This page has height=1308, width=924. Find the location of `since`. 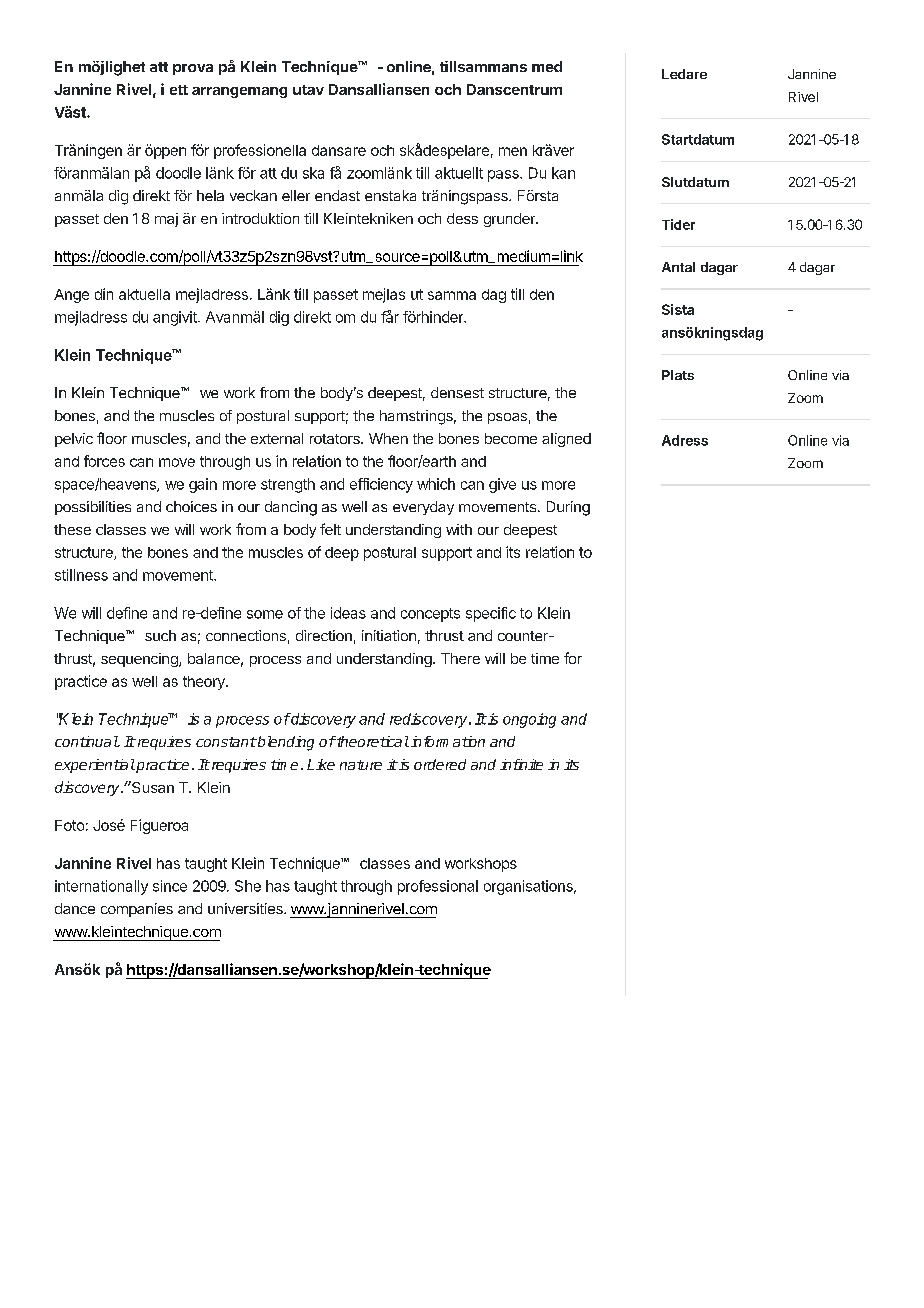

since is located at coordinates (170, 886).
